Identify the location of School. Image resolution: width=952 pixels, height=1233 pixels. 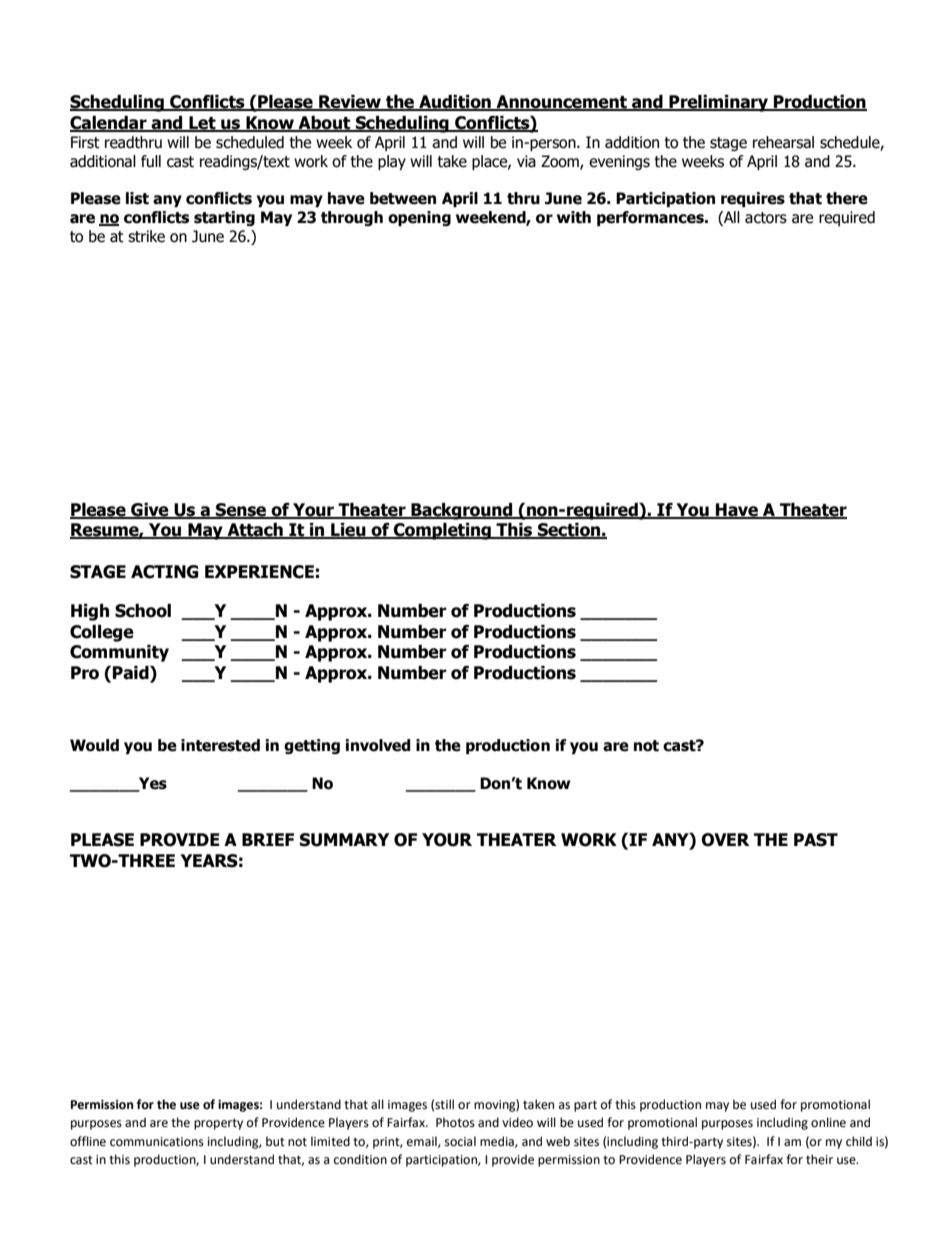
(143, 611).
